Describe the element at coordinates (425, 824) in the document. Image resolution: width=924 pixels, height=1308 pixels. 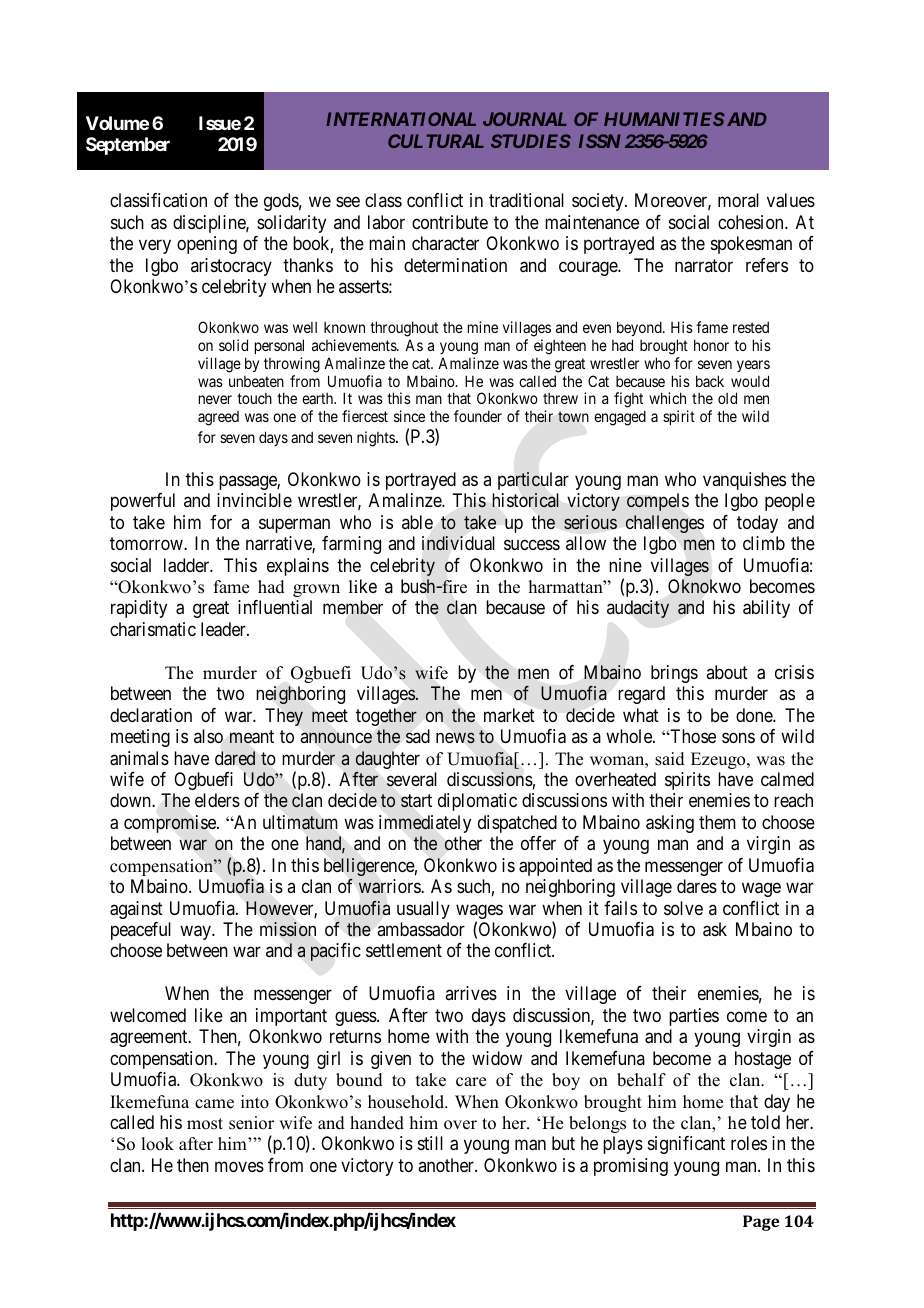
I see `immediately` at that location.
